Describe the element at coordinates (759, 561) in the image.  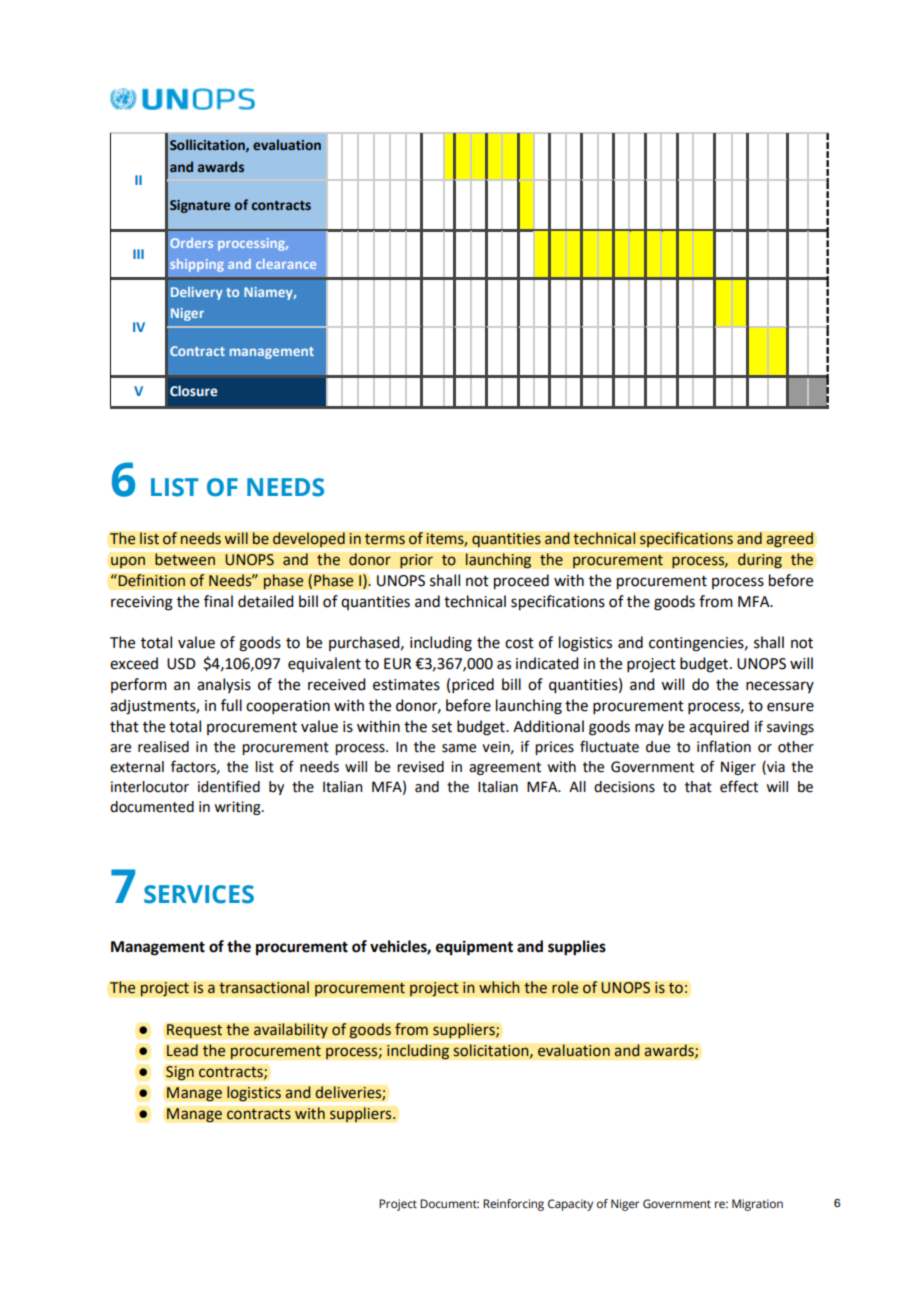
I see `during` at that location.
